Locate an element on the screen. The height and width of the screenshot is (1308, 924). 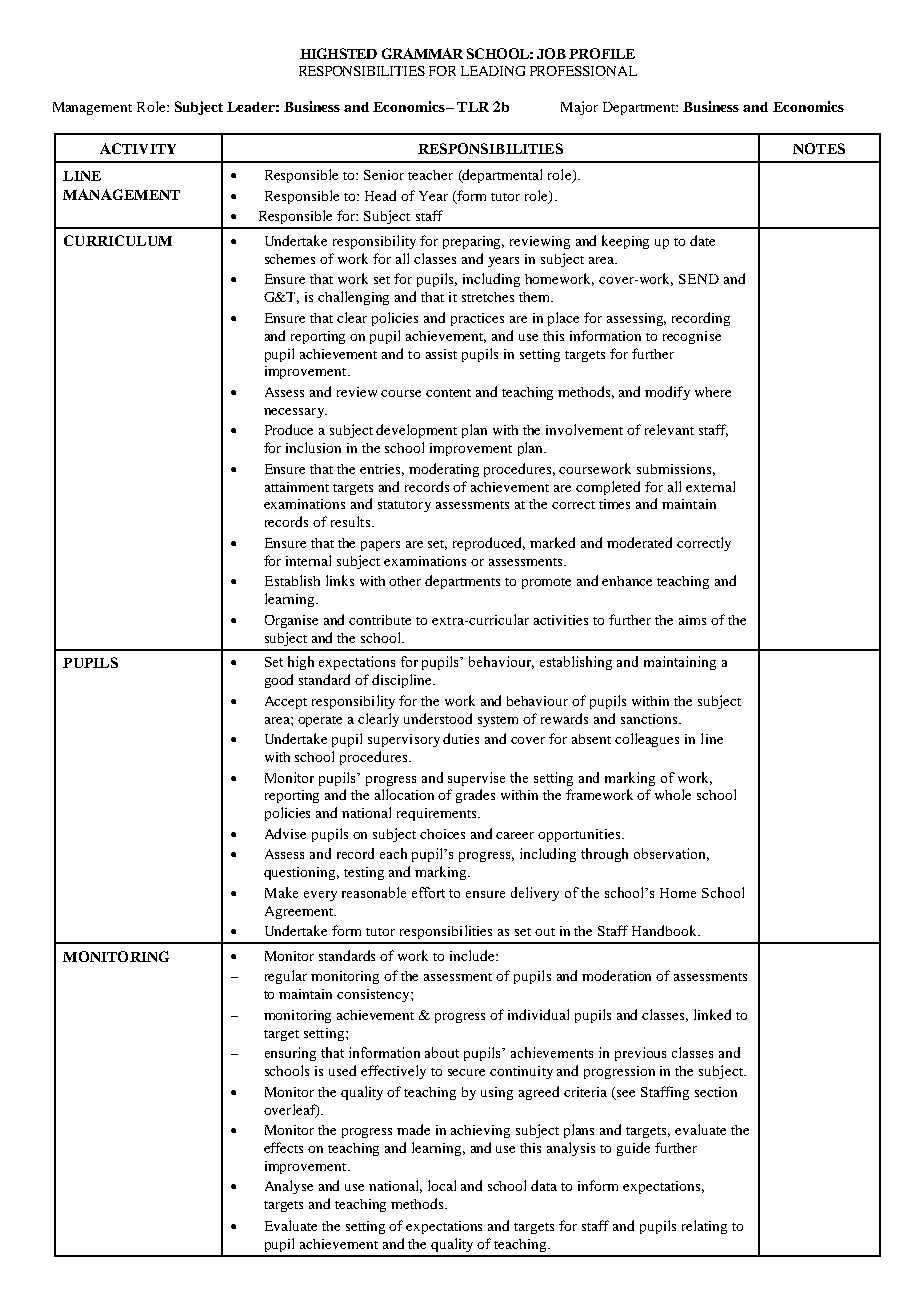
NOTES is located at coordinates (819, 148).
